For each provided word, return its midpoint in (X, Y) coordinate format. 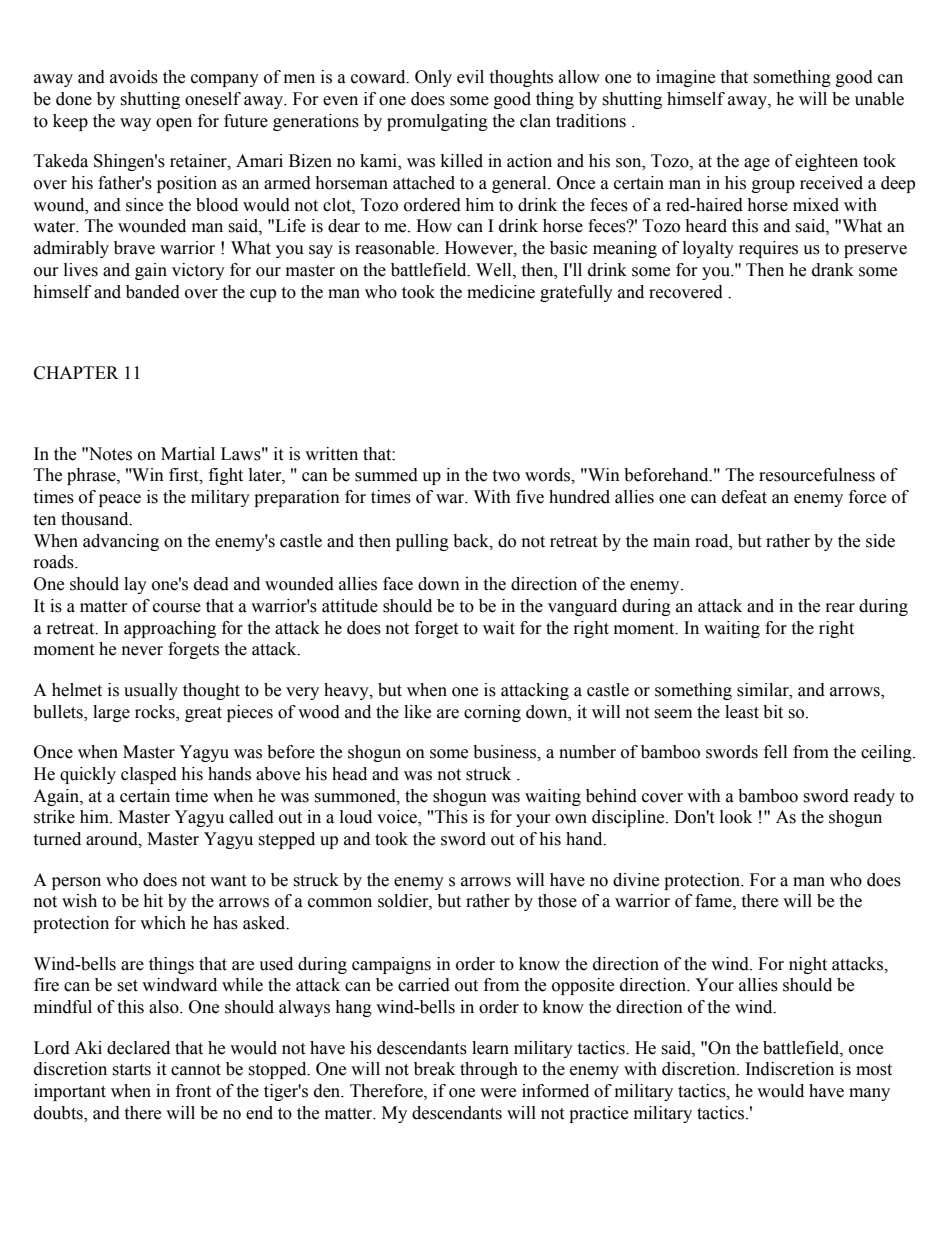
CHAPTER (76, 373)
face (398, 584)
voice (398, 818)
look (736, 817)
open (174, 124)
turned (57, 839)
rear (840, 608)
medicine (501, 292)
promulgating (437, 122)
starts (131, 1070)
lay (135, 585)
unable (879, 99)
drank (833, 270)
